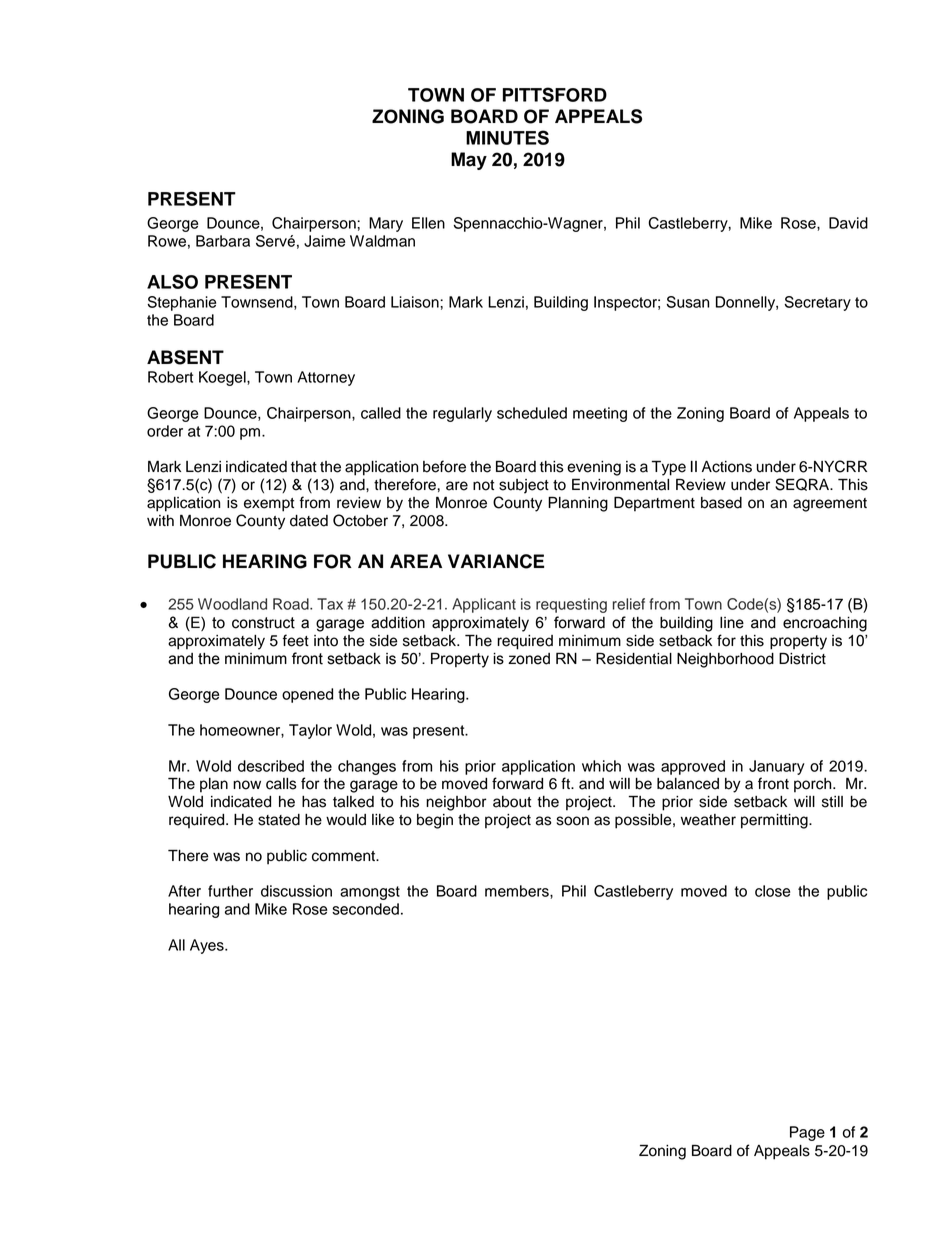  Describe the element at coordinates (777, 767) in the screenshot. I see `January` at that location.
